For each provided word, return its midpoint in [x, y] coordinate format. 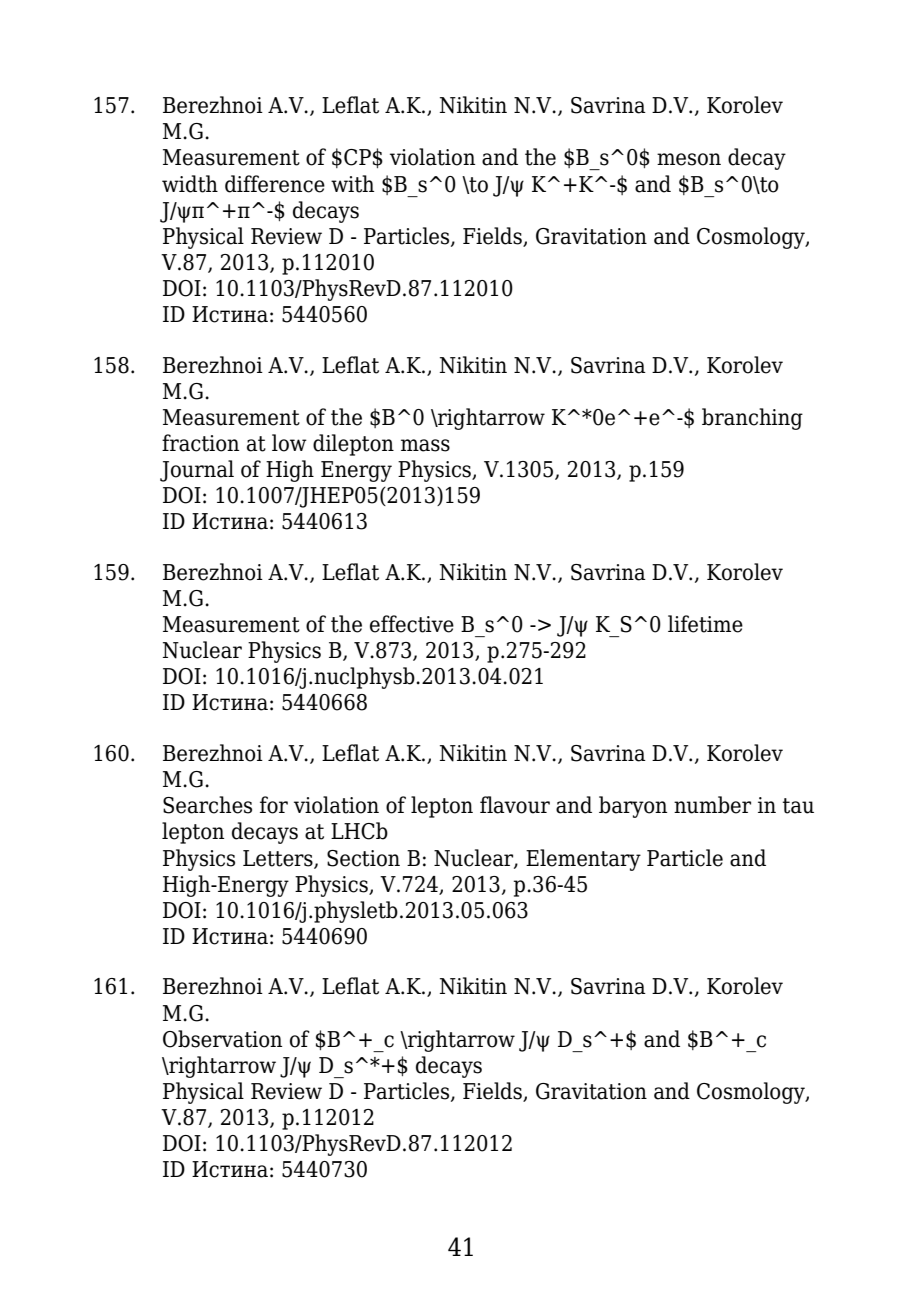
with [352, 184]
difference [275, 184]
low [289, 443]
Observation [222, 1039]
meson [689, 159]
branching [752, 419]
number [712, 805]
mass [425, 445]
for [274, 805]
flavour [515, 805]
